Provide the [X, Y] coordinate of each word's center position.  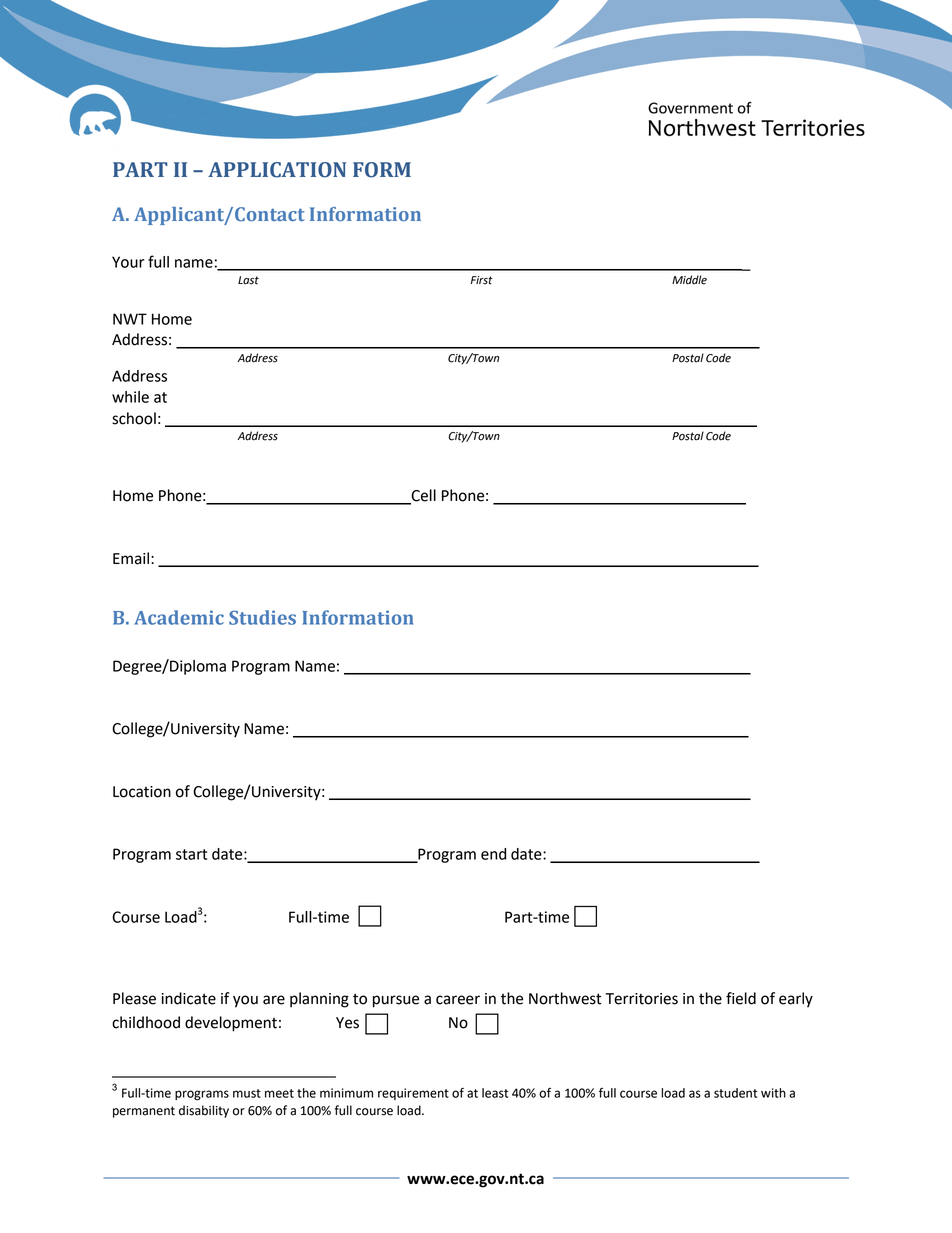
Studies [262, 617]
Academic [179, 617]
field [741, 998]
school [134, 418]
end [493, 854]
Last [248, 280]
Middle [689, 280]
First [482, 280]
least [495, 1093]
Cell [422, 496]
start [191, 854]
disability [204, 1111]
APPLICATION [277, 170]
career [458, 1000]
